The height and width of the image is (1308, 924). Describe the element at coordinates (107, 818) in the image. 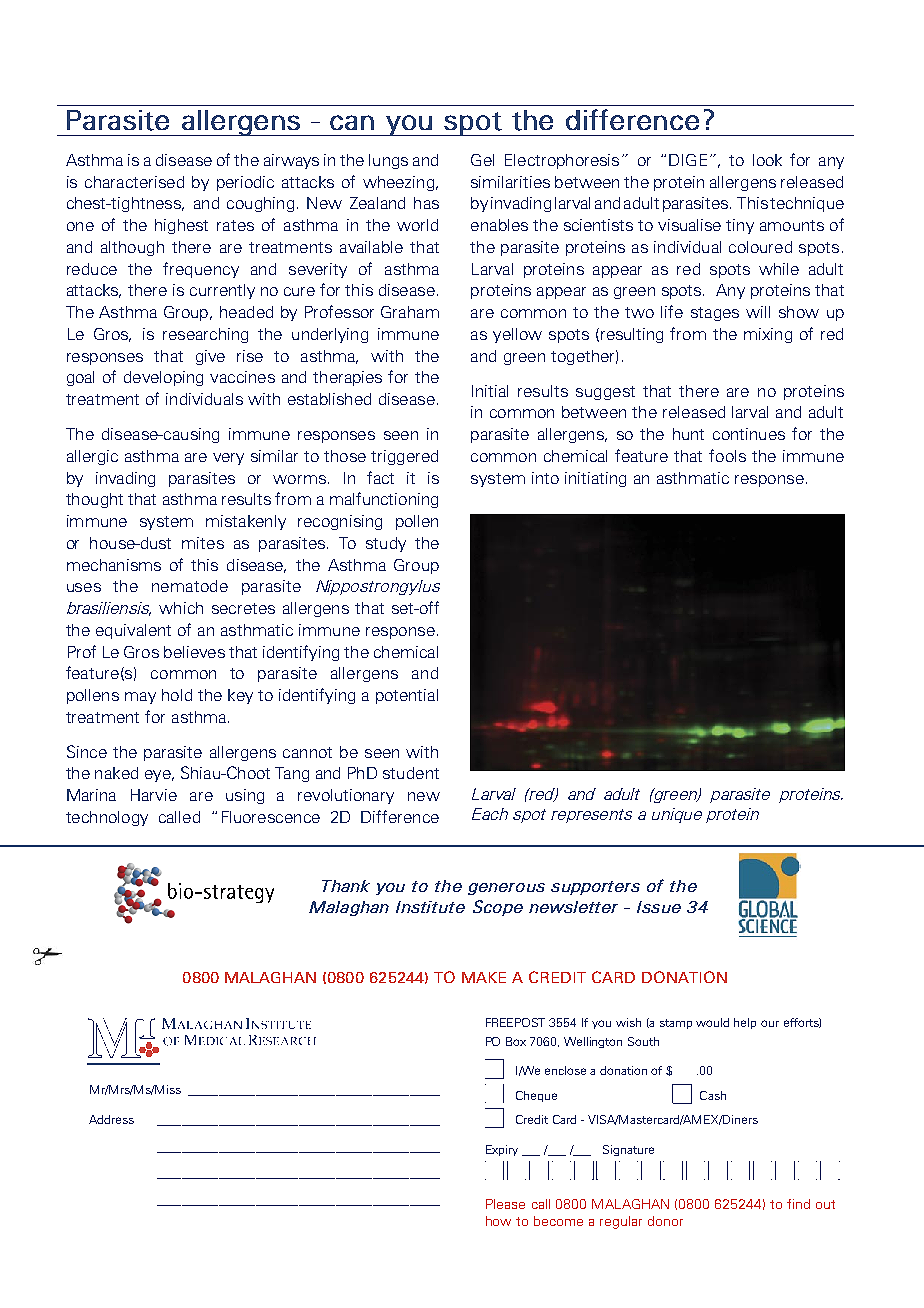

I see `technology` at that location.
